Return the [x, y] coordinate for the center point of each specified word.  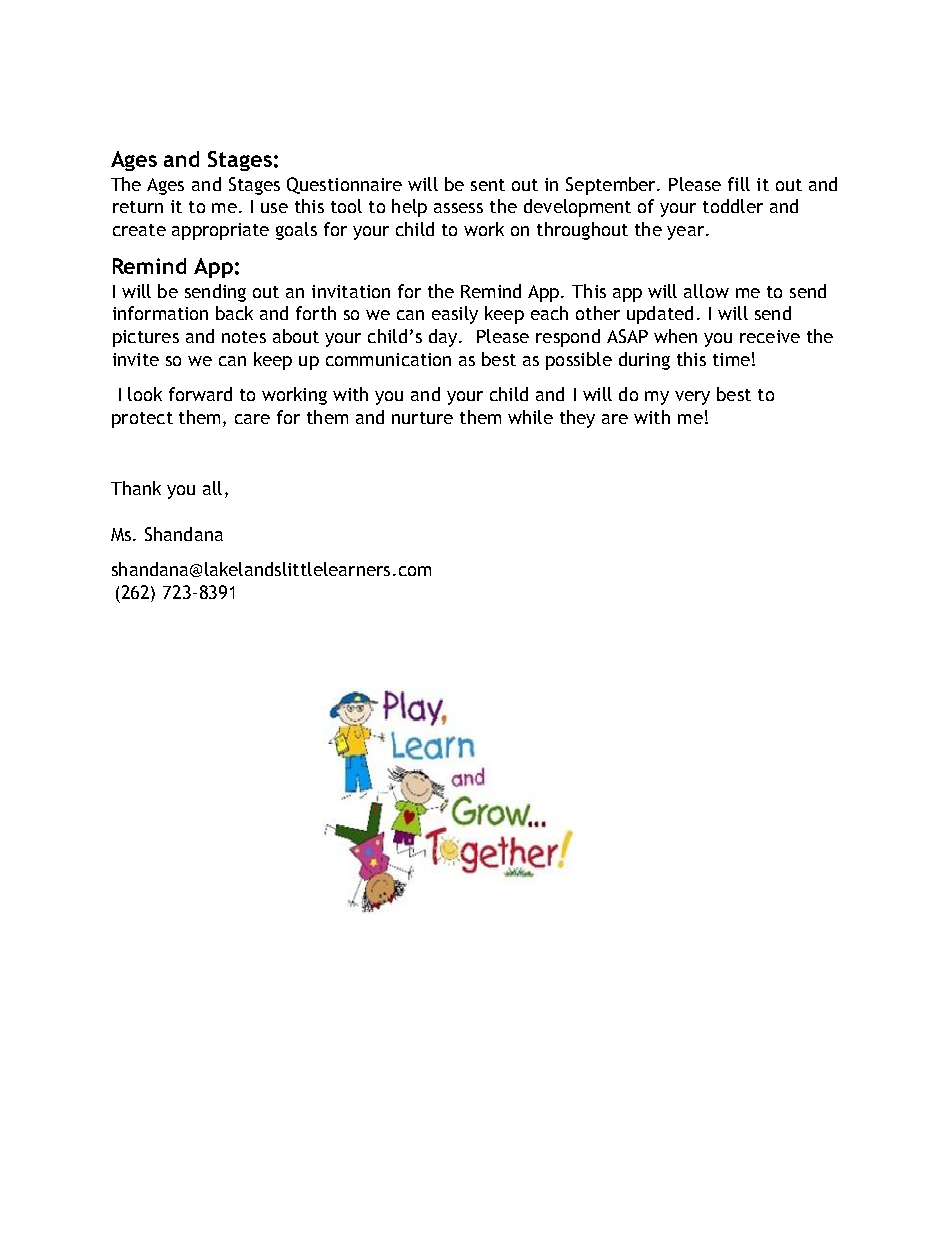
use [274, 208]
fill [739, 184]
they [577, 419]
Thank [136, 488]
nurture [422, 418]
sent [488, 185]
